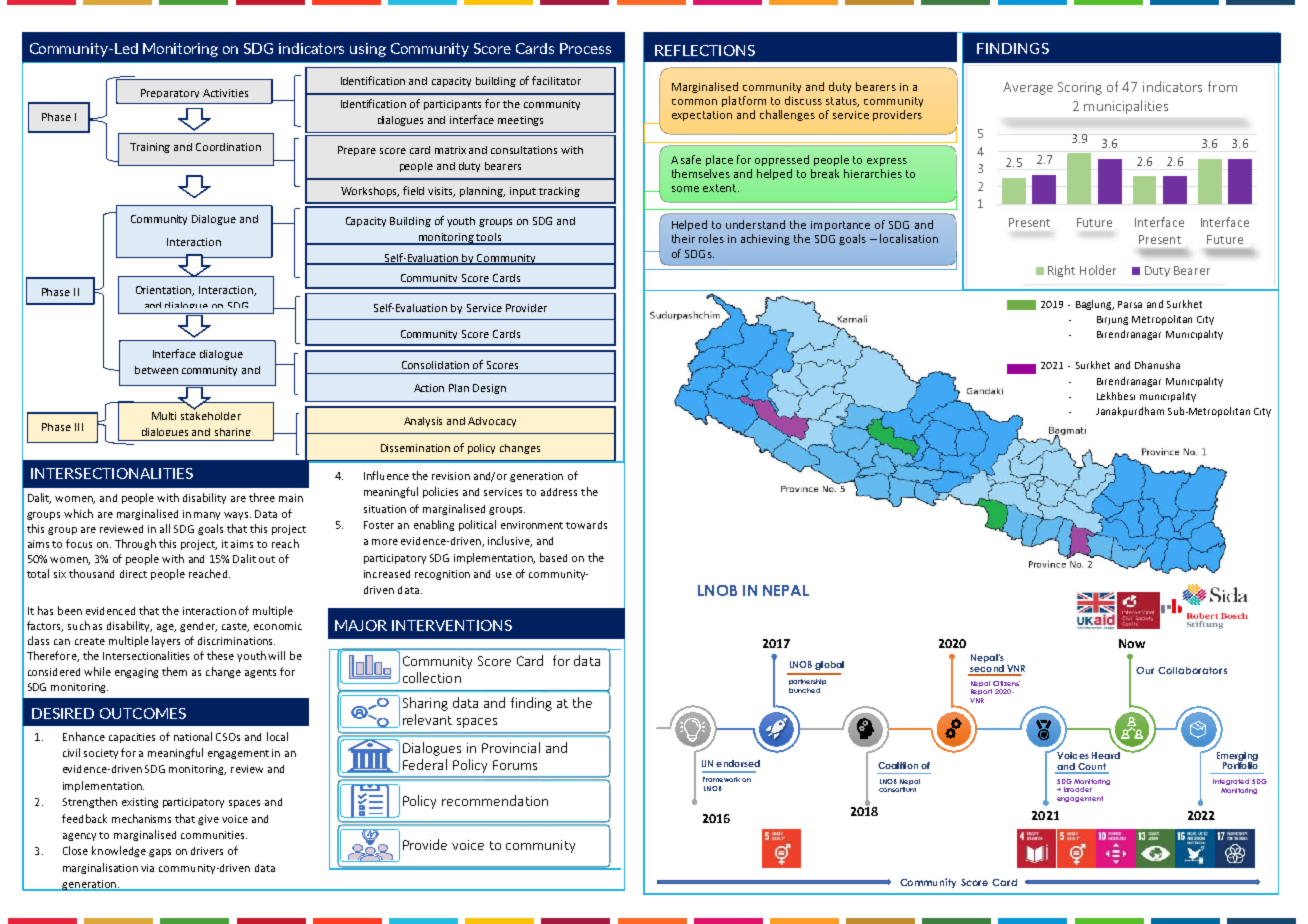 The image size is (1308, 924). Describe the element at coordinates (135, 544) in the screenshot. I see `Through` at that location.
